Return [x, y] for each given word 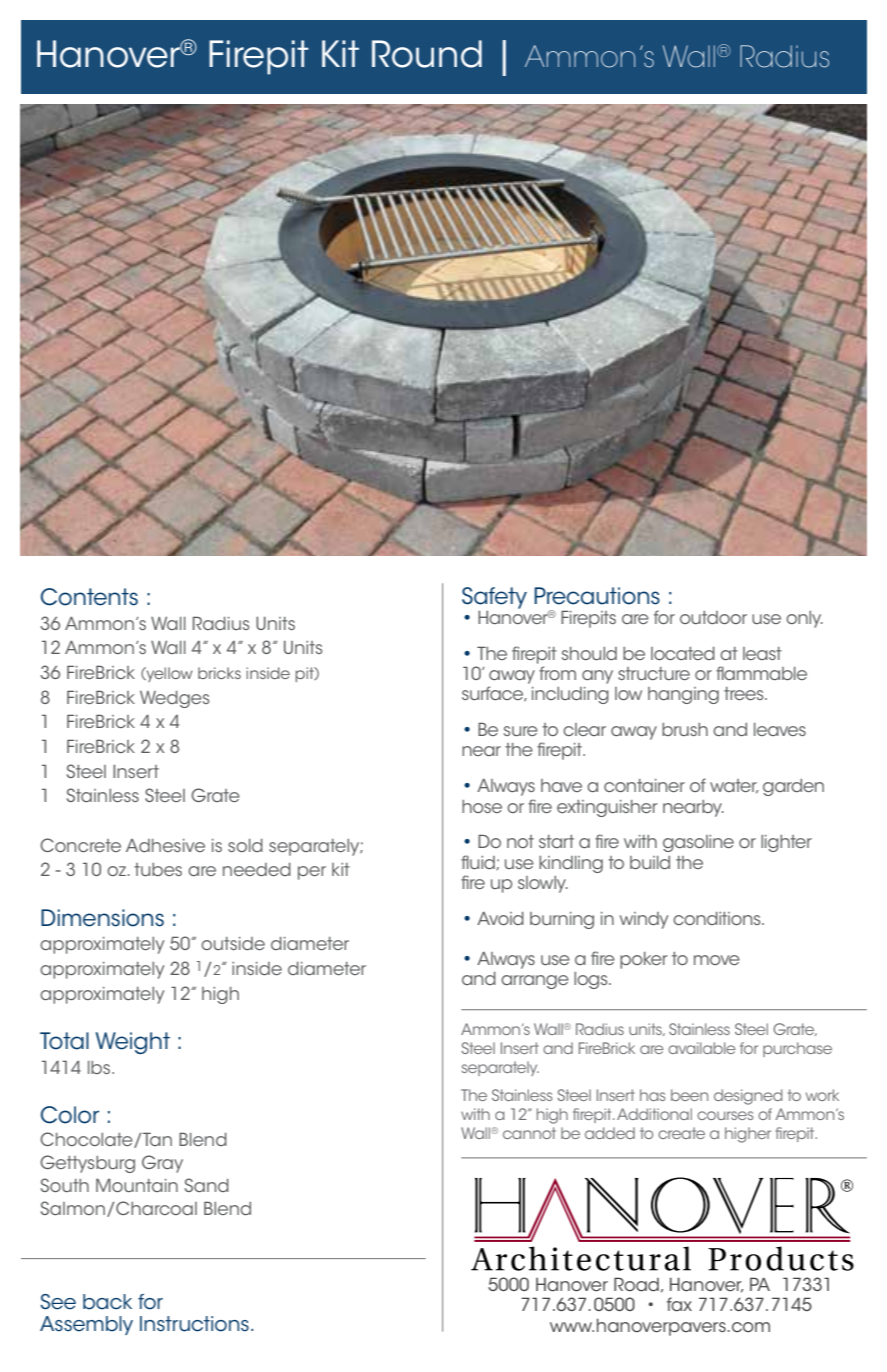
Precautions [597, 596]
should [589, 653]
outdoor [713, 617]
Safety [494, 598]
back [107, 1302]
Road [636, 1284]
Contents [89, 597]
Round [427, 54]
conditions [718, 918]
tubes [158, 869]
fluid [479, 862]
